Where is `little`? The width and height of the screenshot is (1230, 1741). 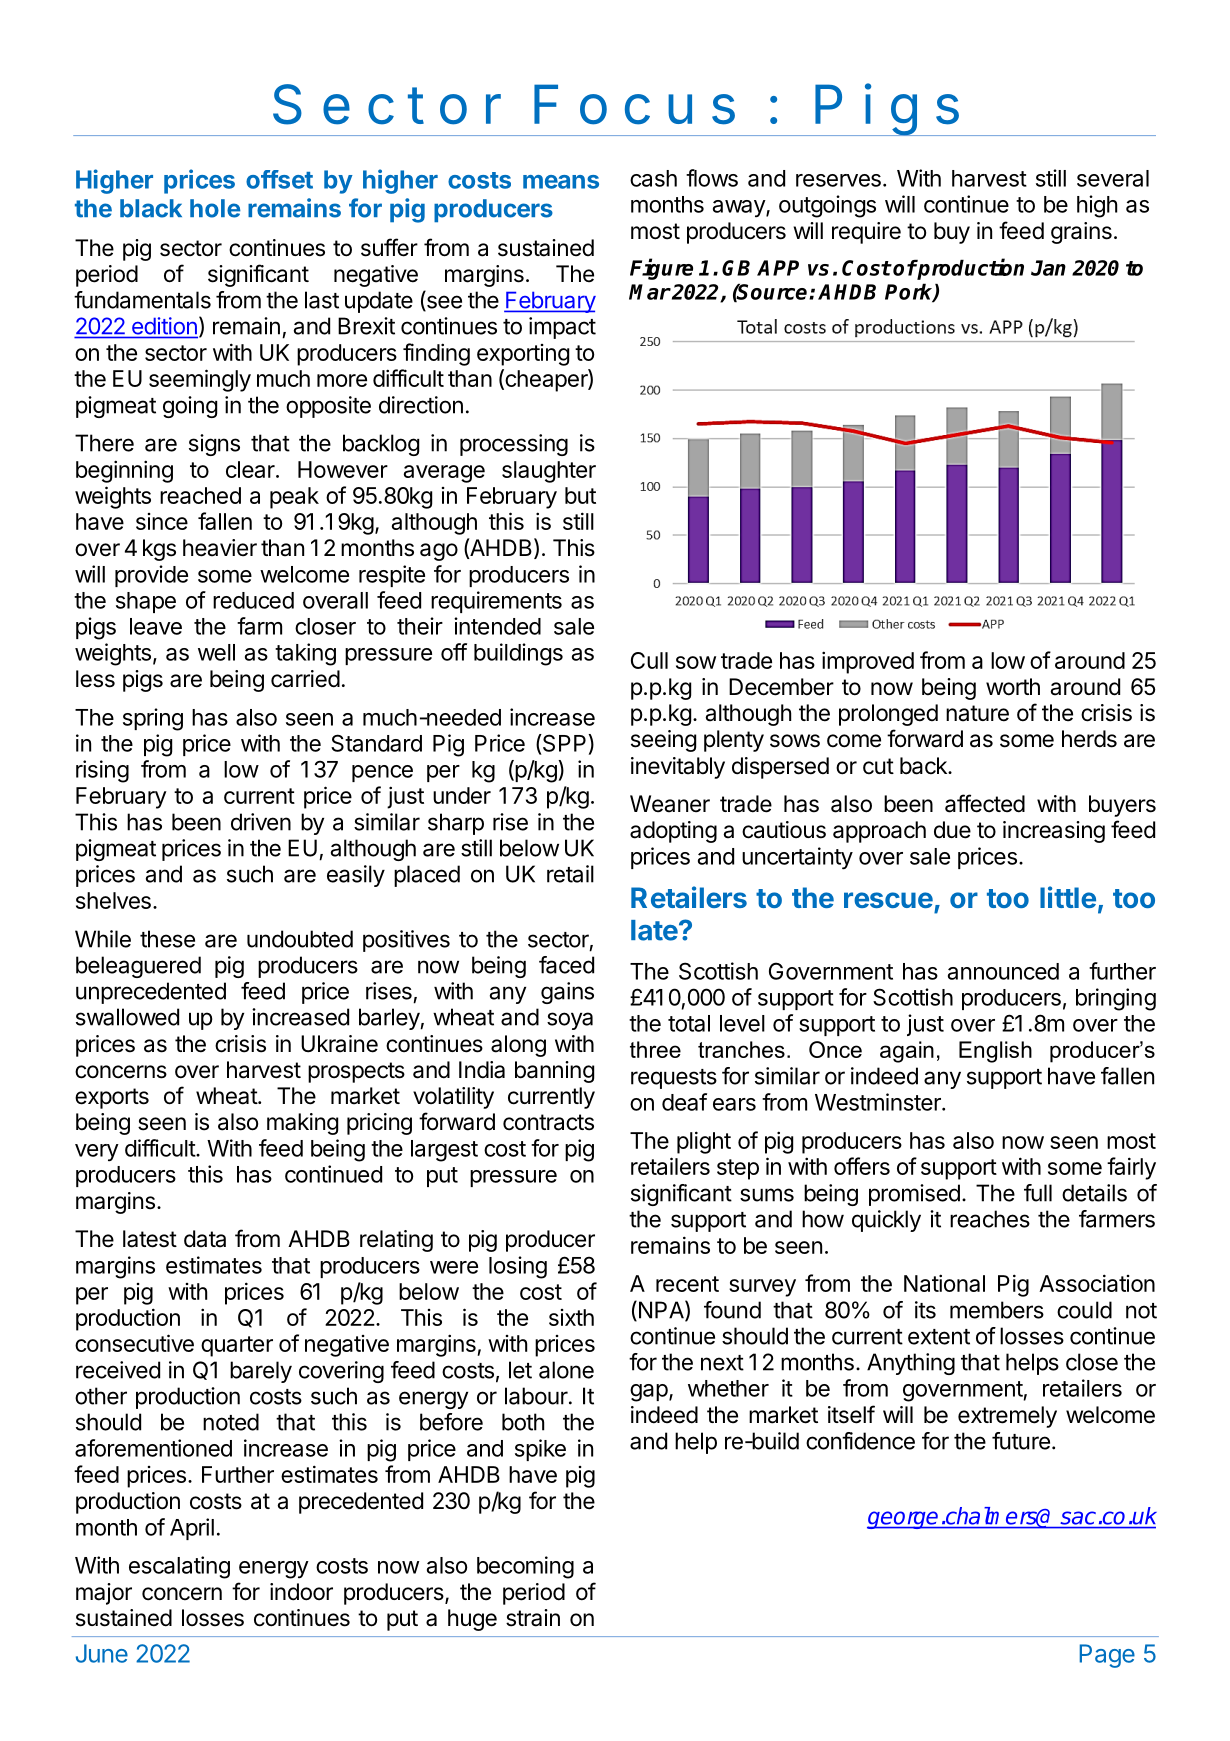 little is located at coordinates (1068, 897).
